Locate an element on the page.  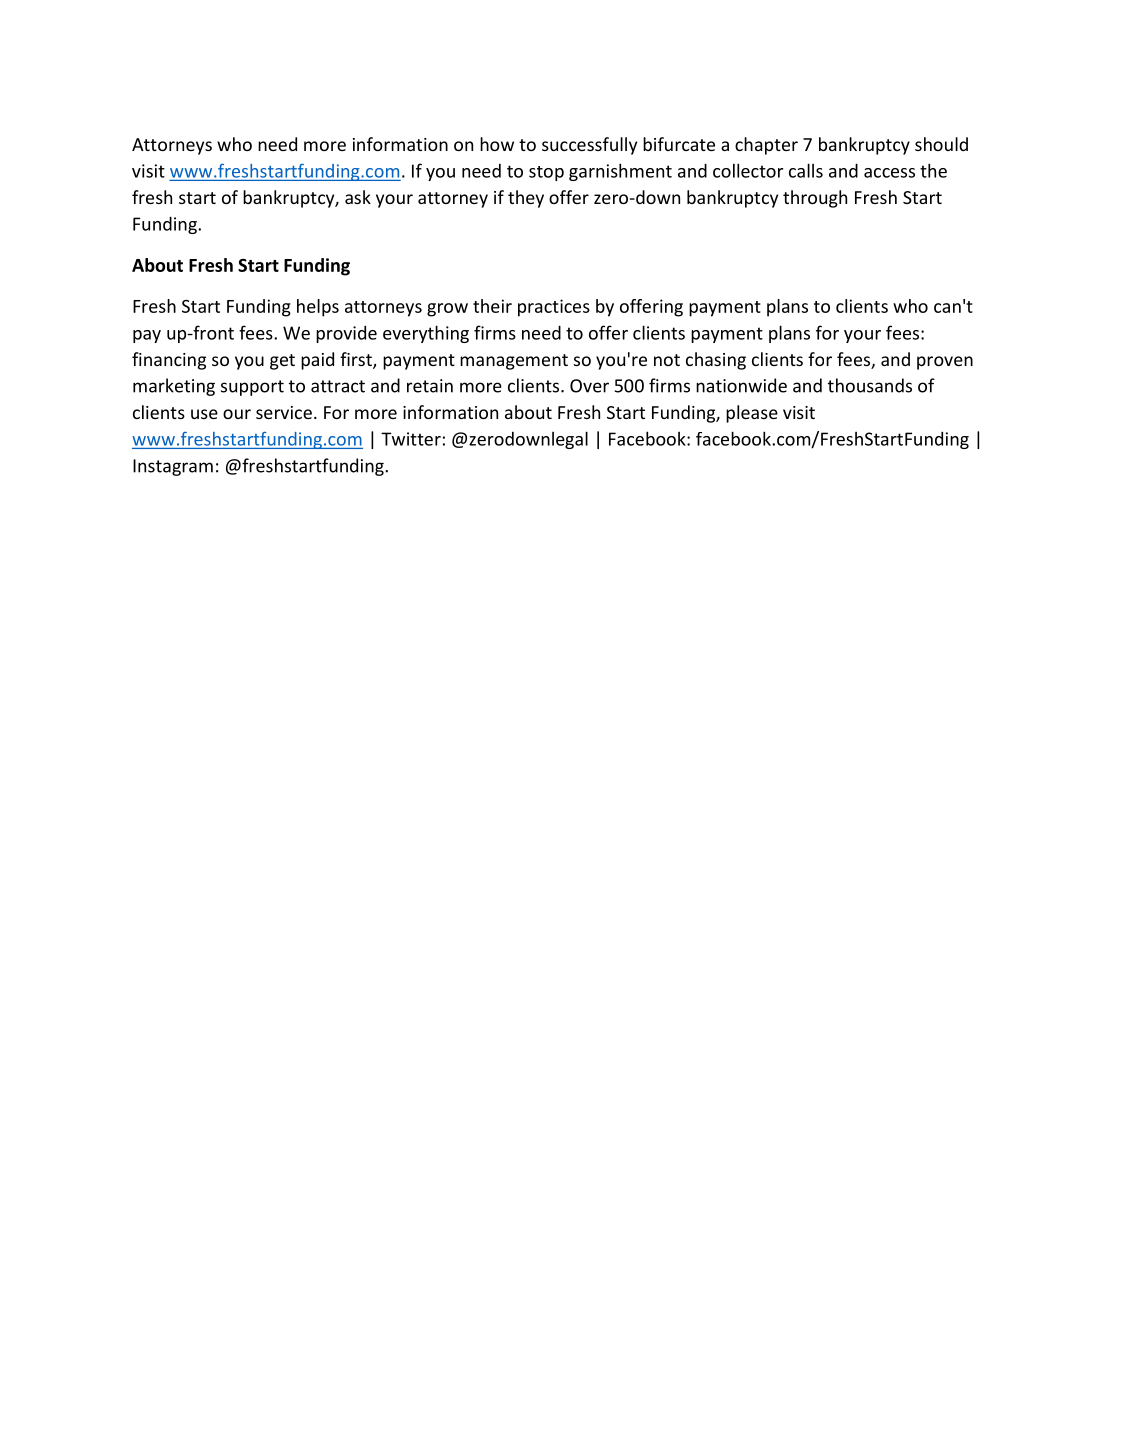
successfully is located at coordinates (589, 146).
